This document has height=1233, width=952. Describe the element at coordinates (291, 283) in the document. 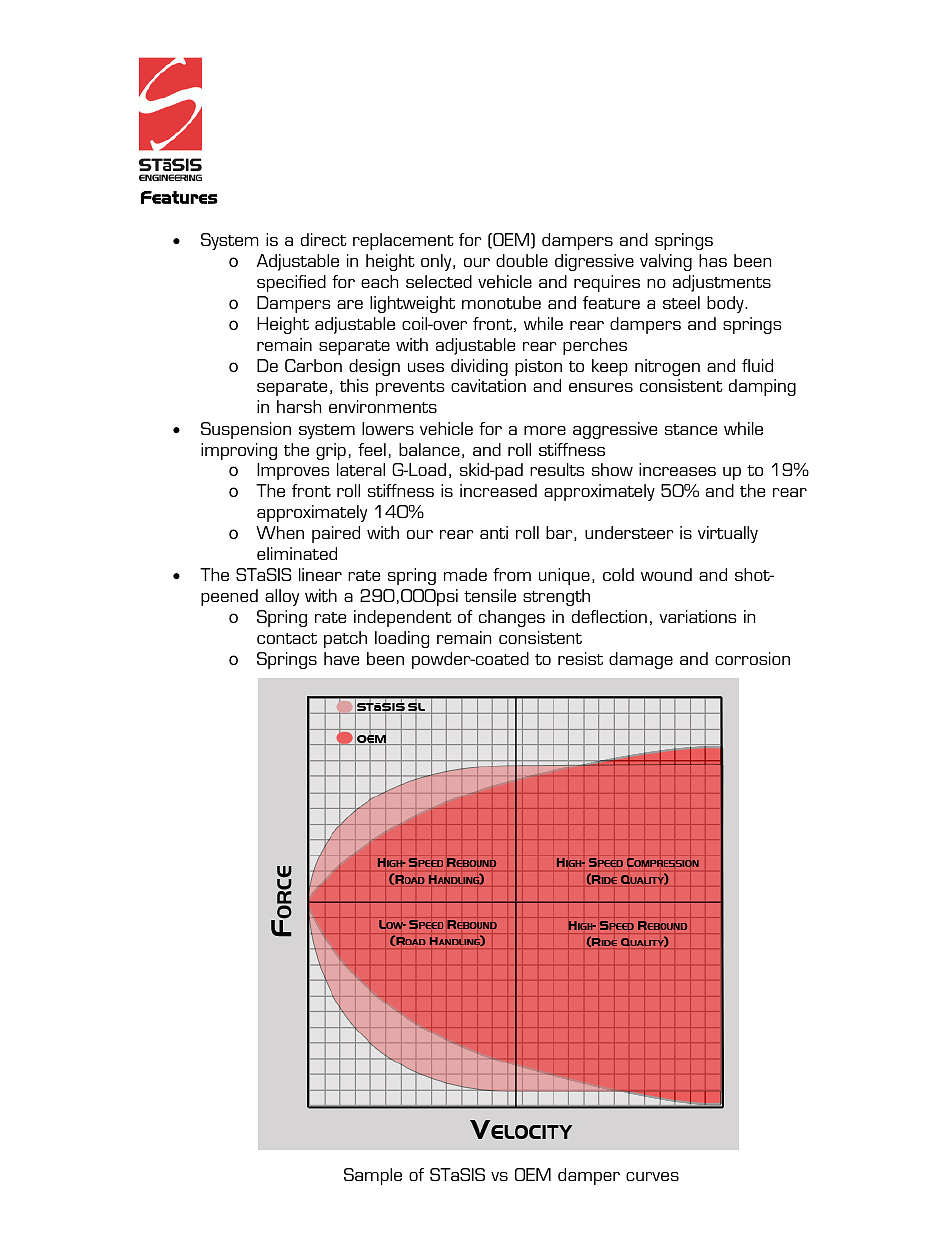

I see `specified` at that location.
